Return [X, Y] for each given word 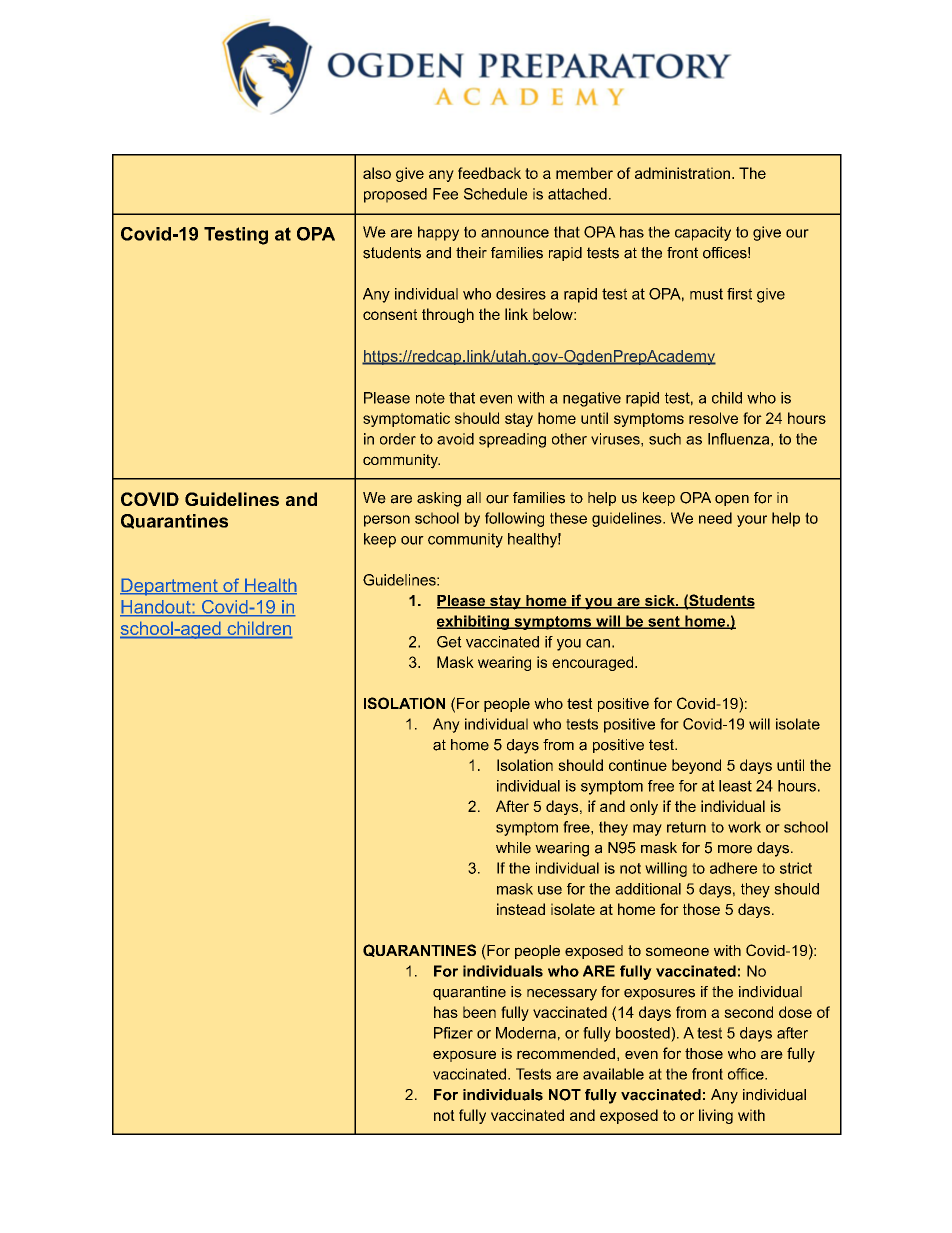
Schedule [496, 194]
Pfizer [453, 1033]
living [716, 1116]
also [377, 173]
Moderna [526, 1033]
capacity [703, 233]
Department [170, 587]
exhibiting [474, 622]
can [598, 643]
